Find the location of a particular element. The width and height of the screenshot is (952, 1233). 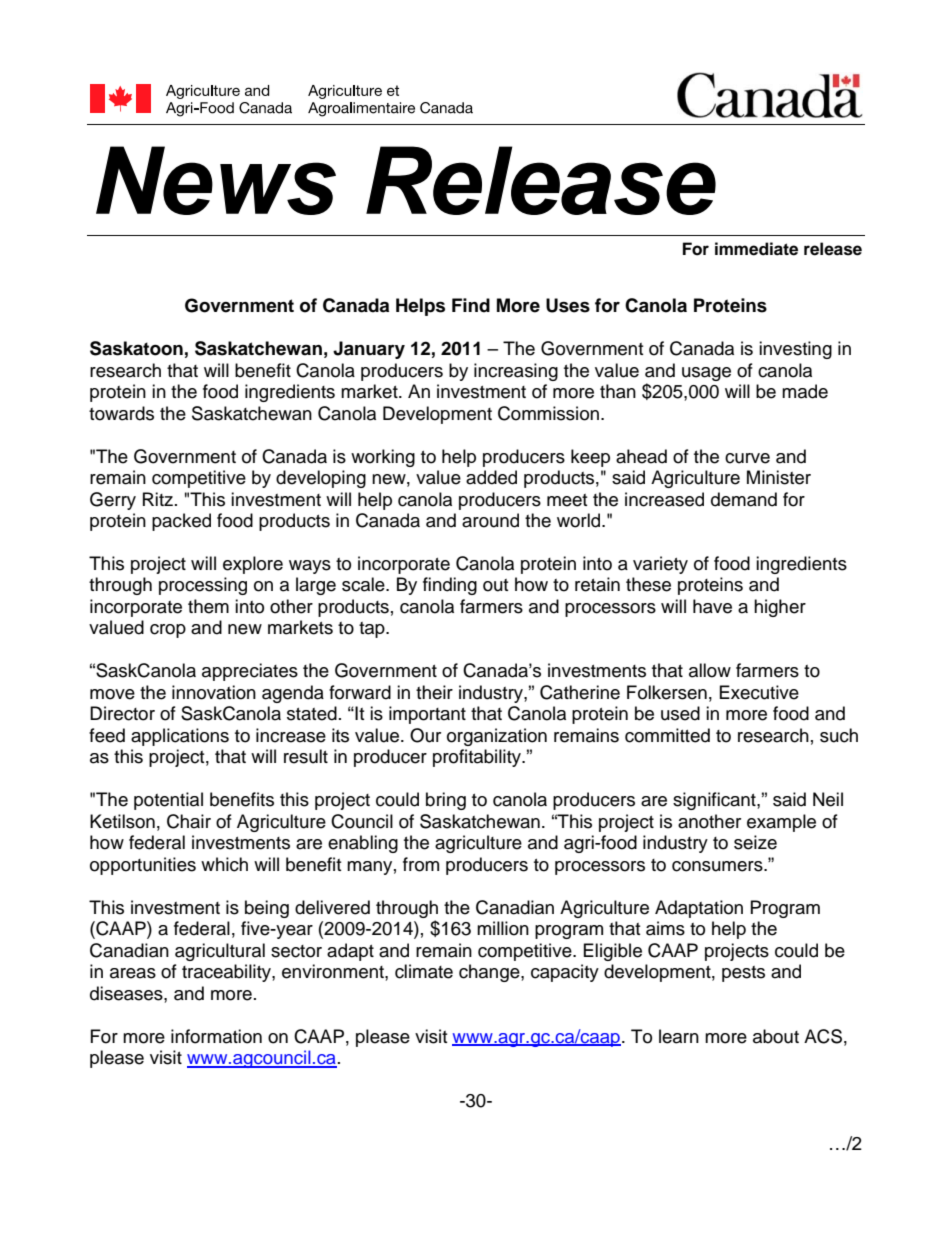

organization is located at coordinates (497, 737).
